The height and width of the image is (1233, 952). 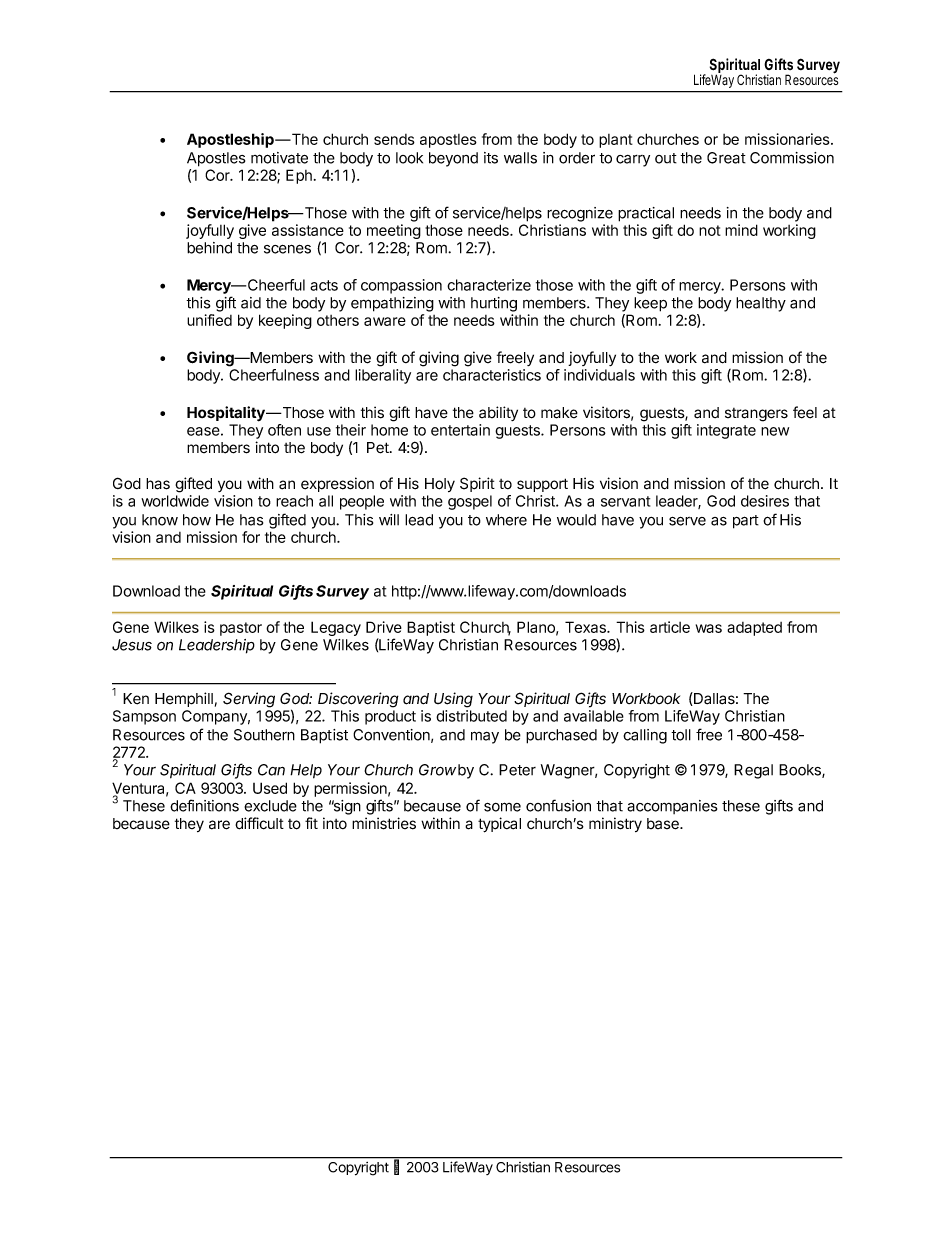 What do you see at coordinates (453, 159) in the image?
I see `beyond` at bounding box center [453, 159].
